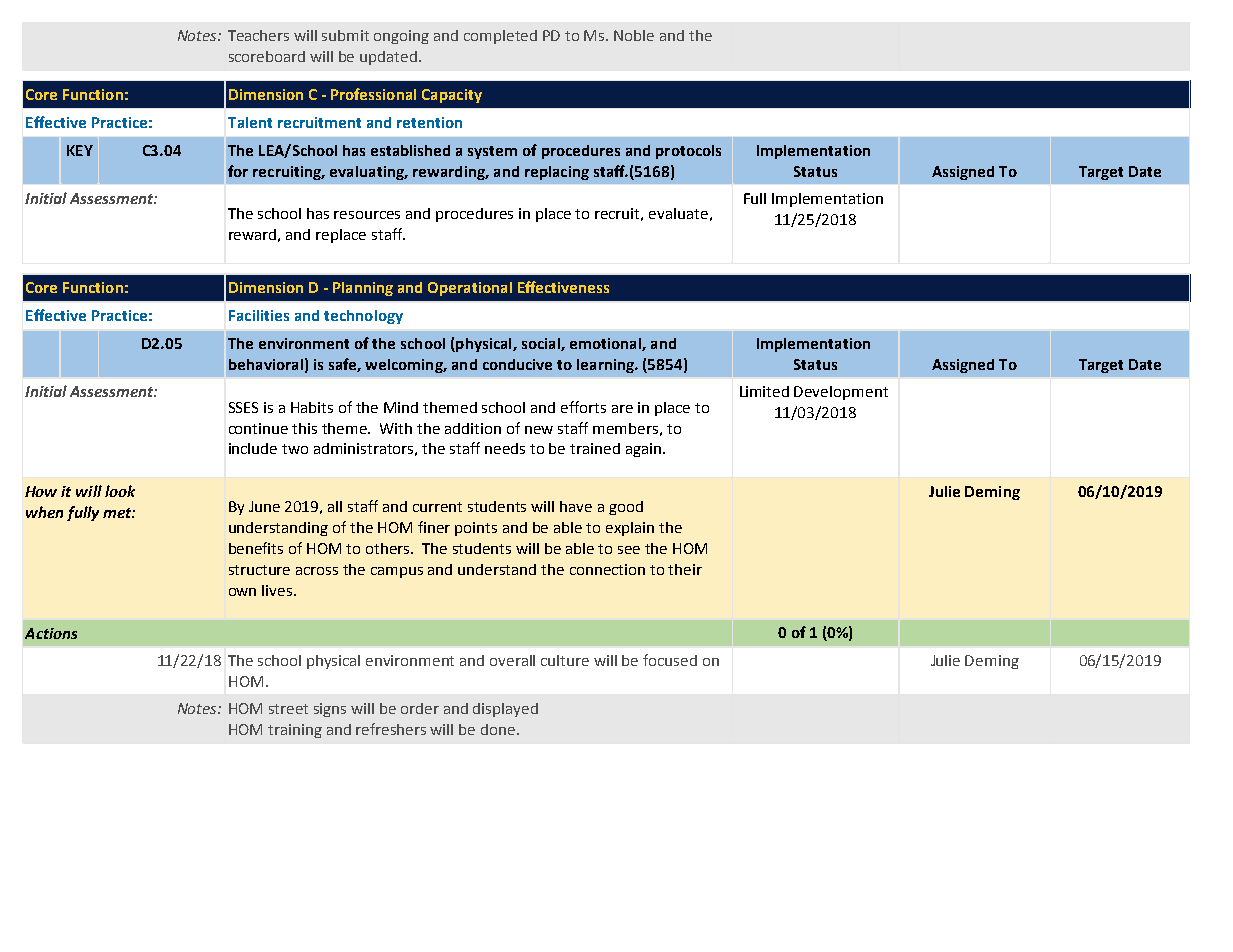  I want to click on their, so click(685, 569).
